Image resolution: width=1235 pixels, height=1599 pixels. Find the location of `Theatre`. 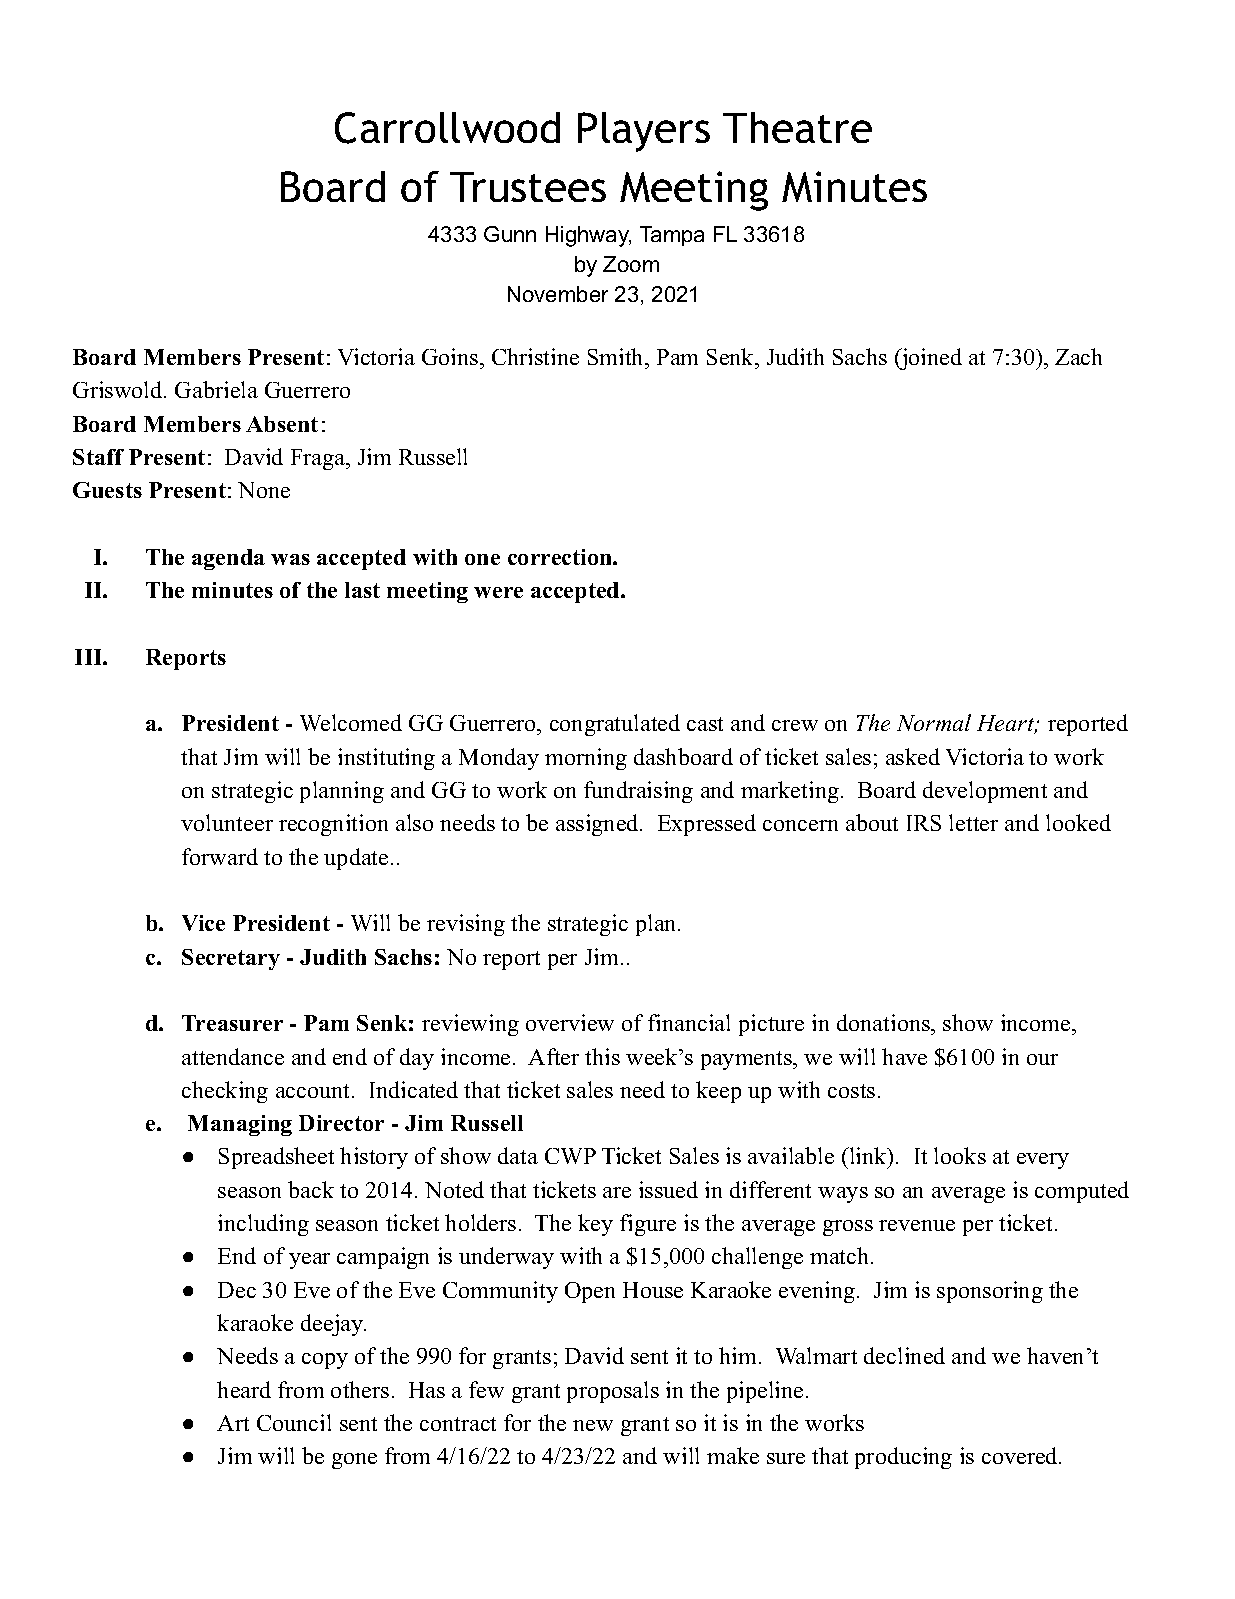

Theatre is located at coordinates (797, 127).
